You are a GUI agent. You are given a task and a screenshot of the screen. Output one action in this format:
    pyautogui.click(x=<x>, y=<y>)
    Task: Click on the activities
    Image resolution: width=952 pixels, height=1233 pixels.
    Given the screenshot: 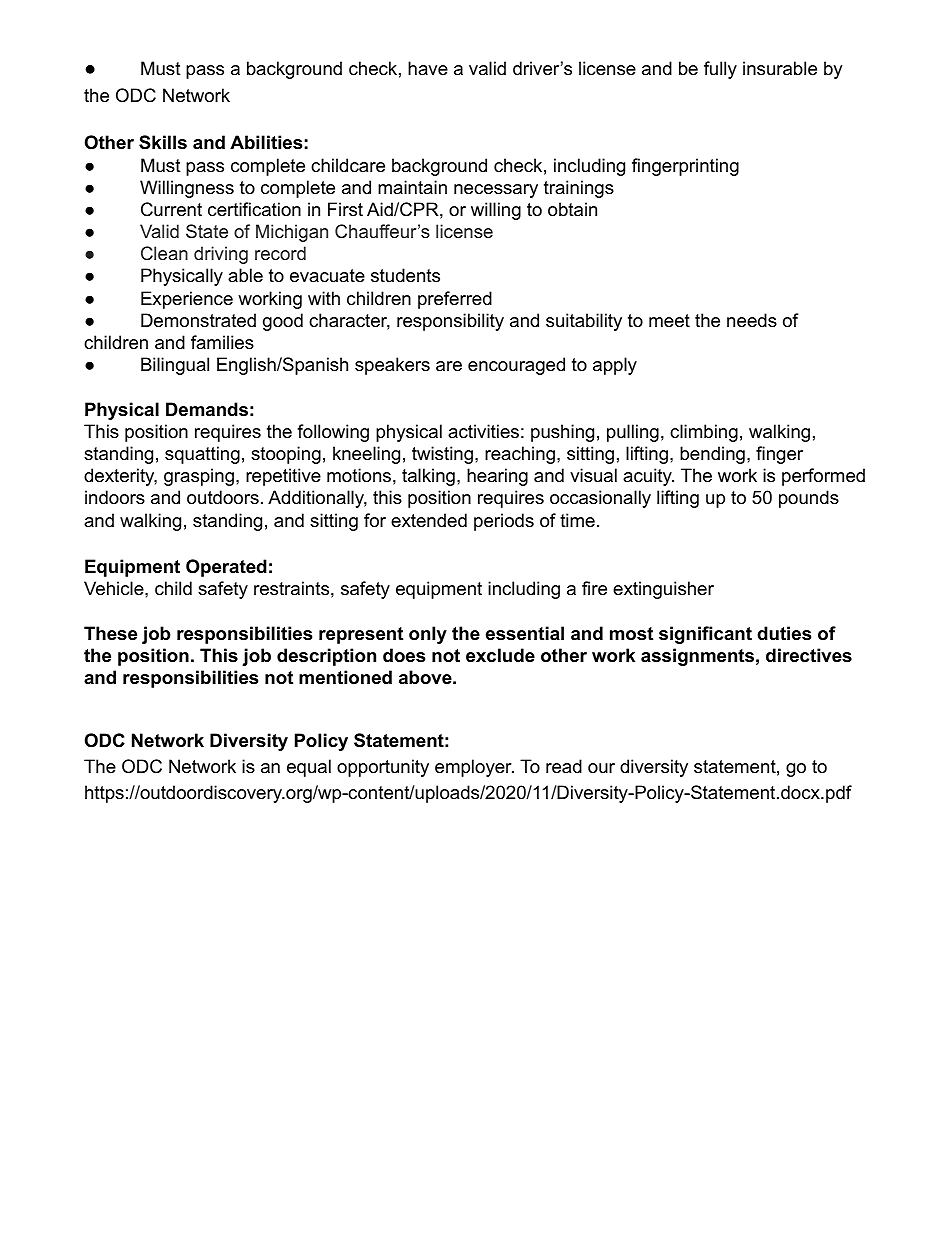 What is the action you would take?
    pyautogui.click(x=483, y=431)
